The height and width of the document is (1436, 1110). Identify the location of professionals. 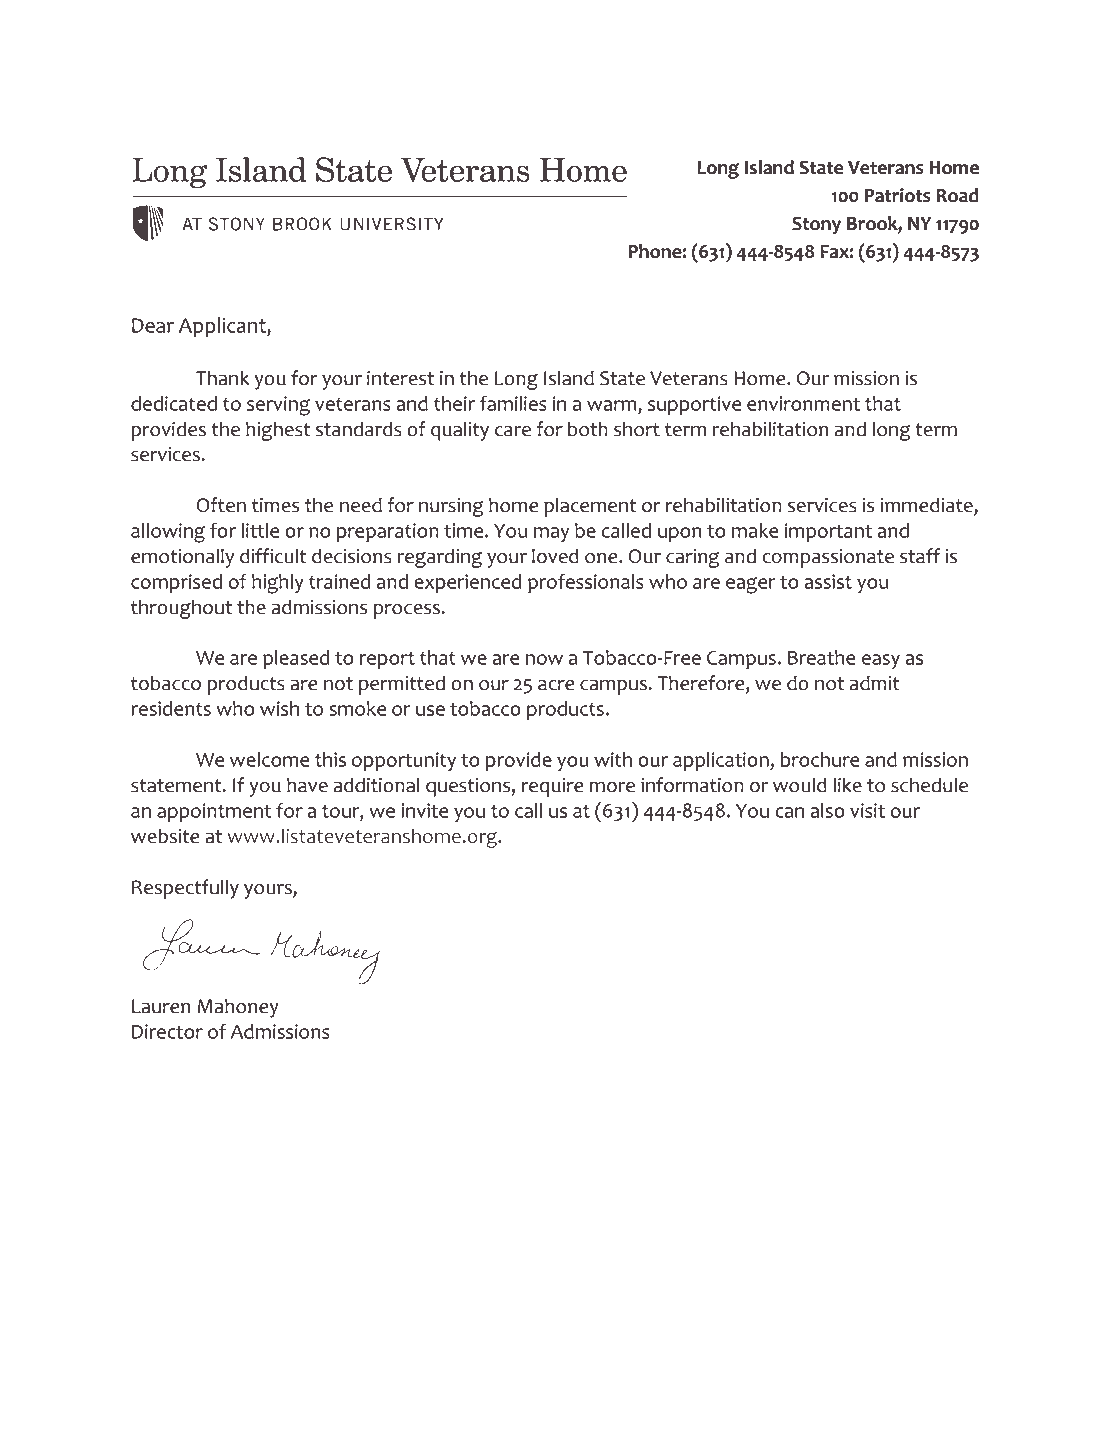
(586, 583).
